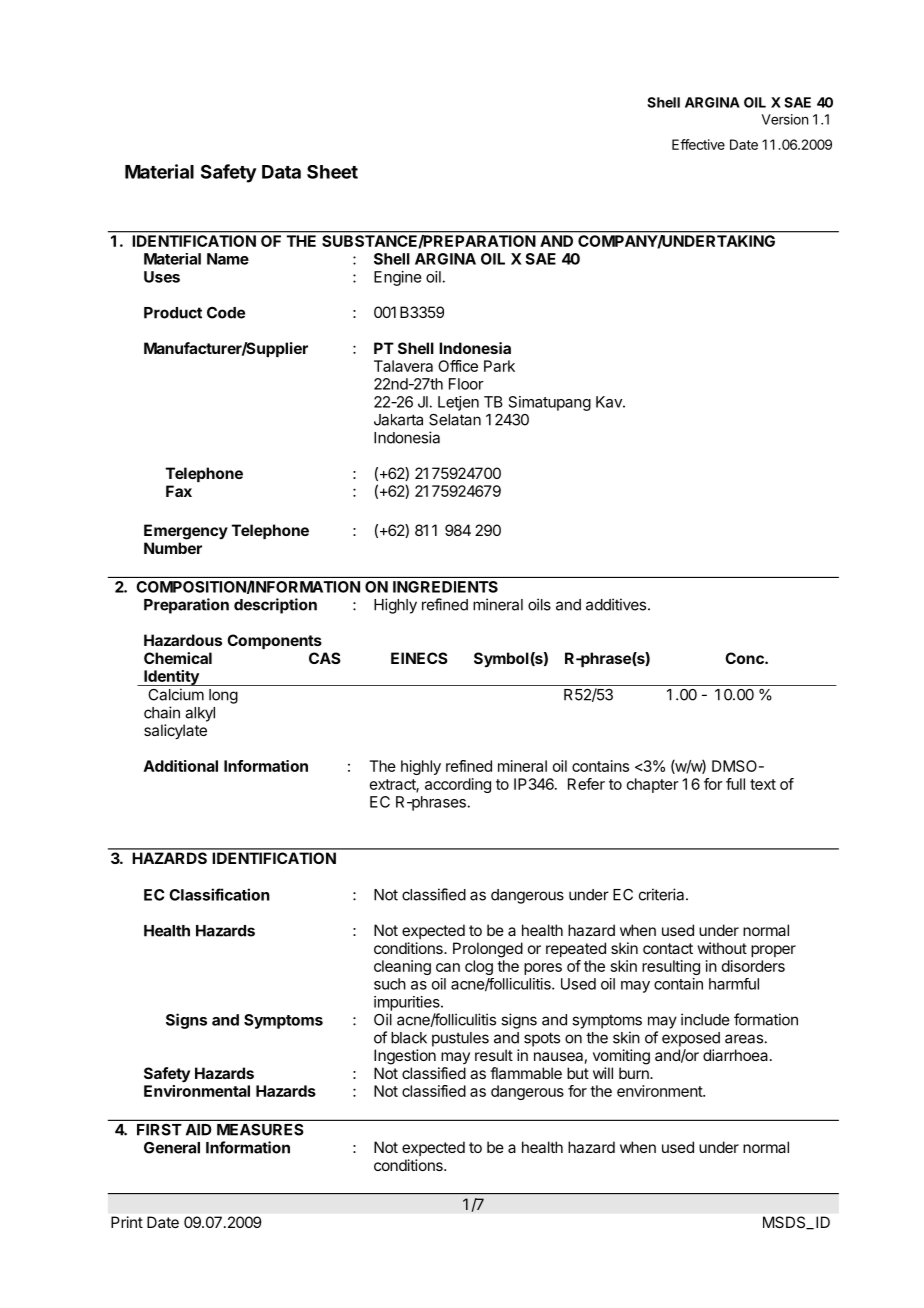  Describe the element at coordinates (635, 1073) in the screenshot. I see `burn` at that location.
